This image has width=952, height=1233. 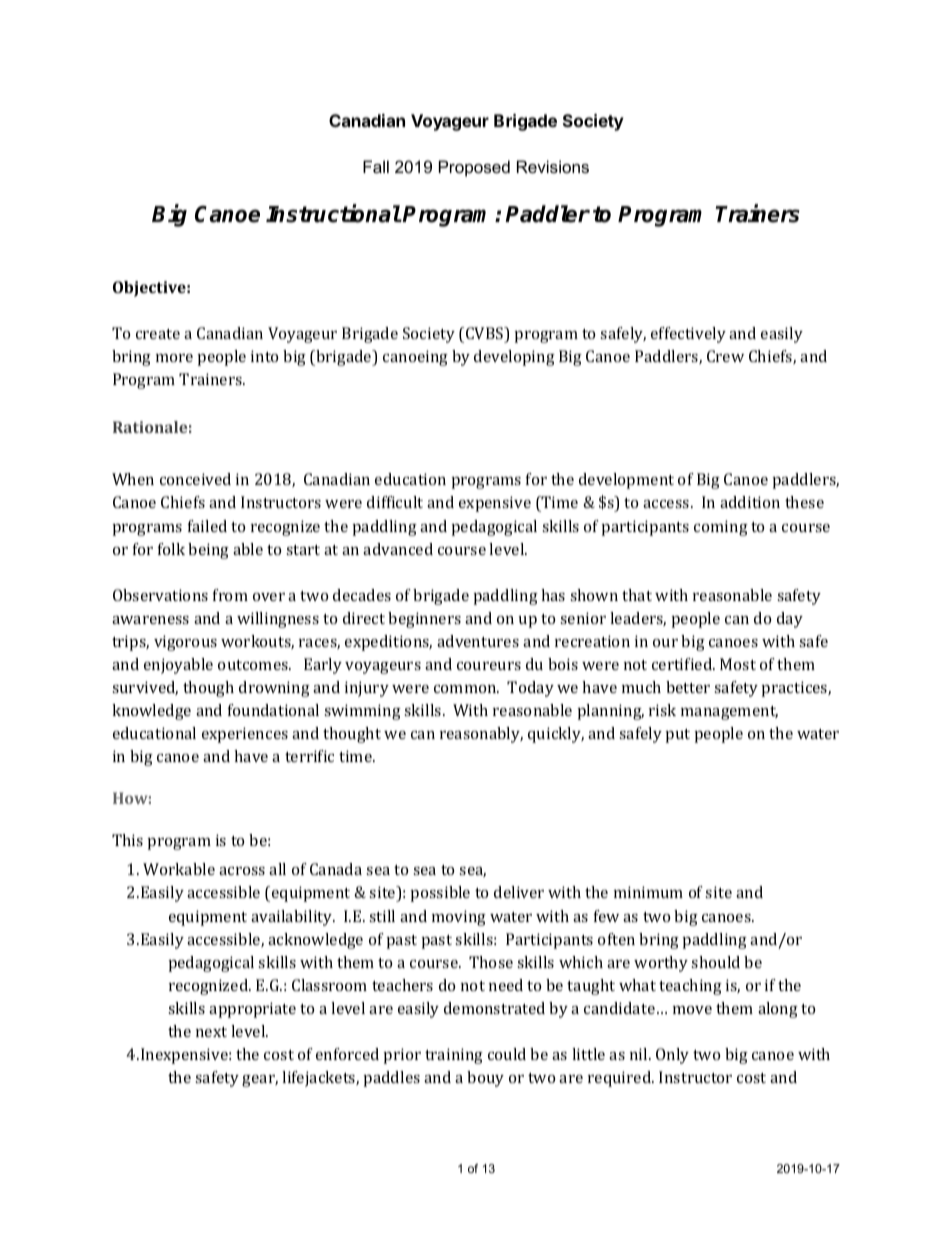 What do you see at coordinates (553, 166) in the image?
I see `Revisions` at bounding box center [553, 166].
